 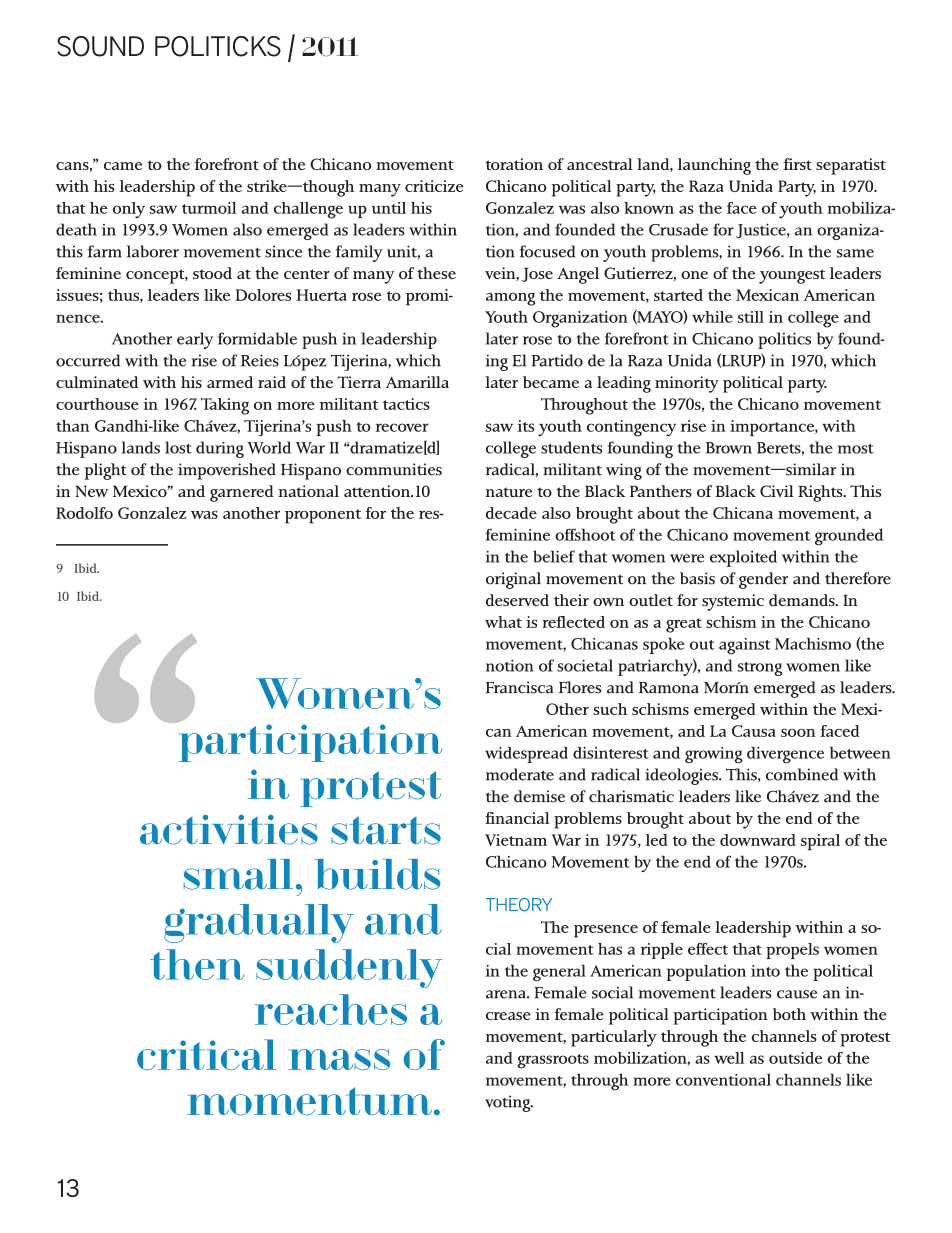 What do you see at coordinates (207, 1054) in the screenshot?
I see `critical` at bounding box center [207, 1054].
